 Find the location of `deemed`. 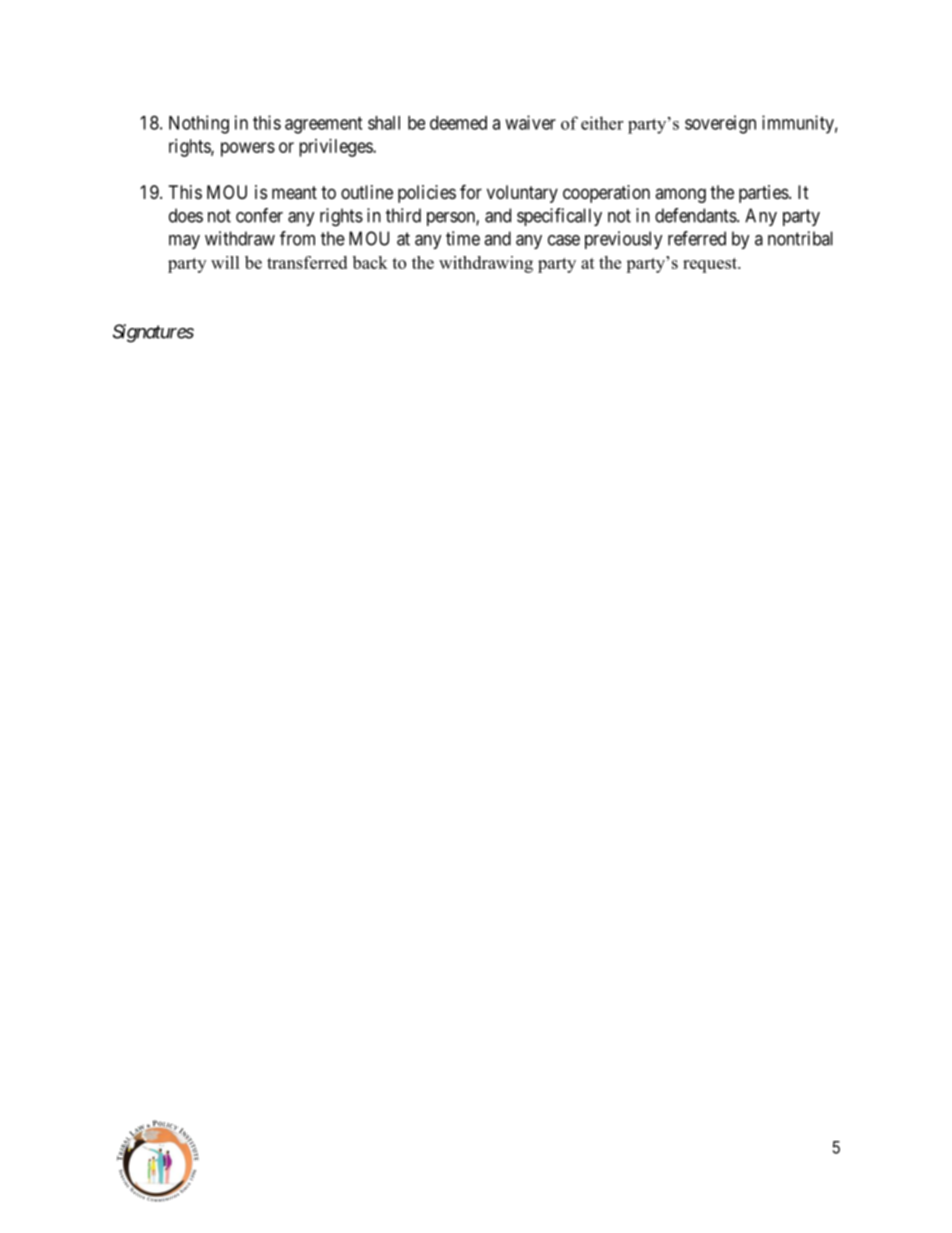

deemed is located at coordinates (458, 123).
